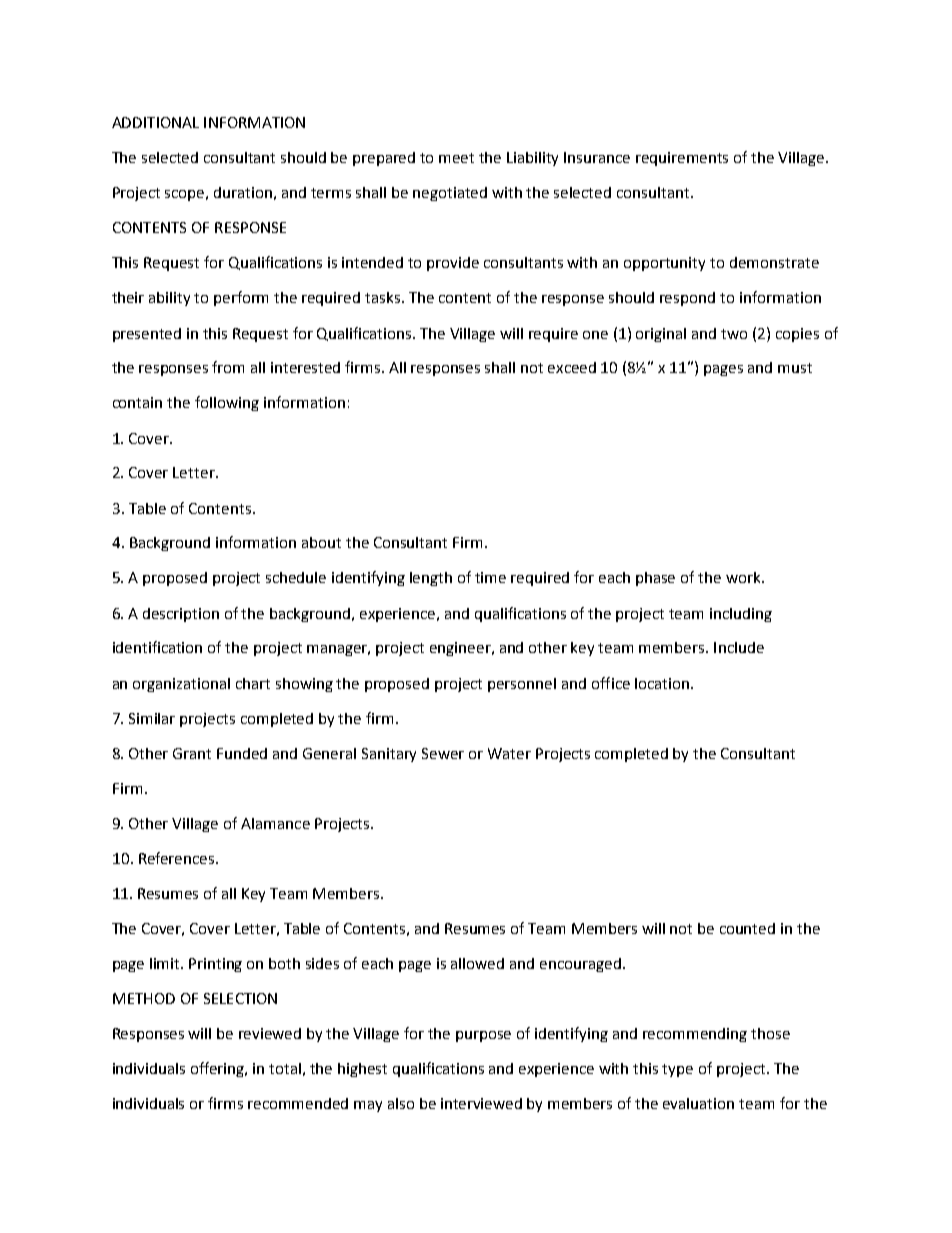  What do you see at coordinates (219, 1069) in the document?
I see `offering` at bounding box center [219, 1069].
